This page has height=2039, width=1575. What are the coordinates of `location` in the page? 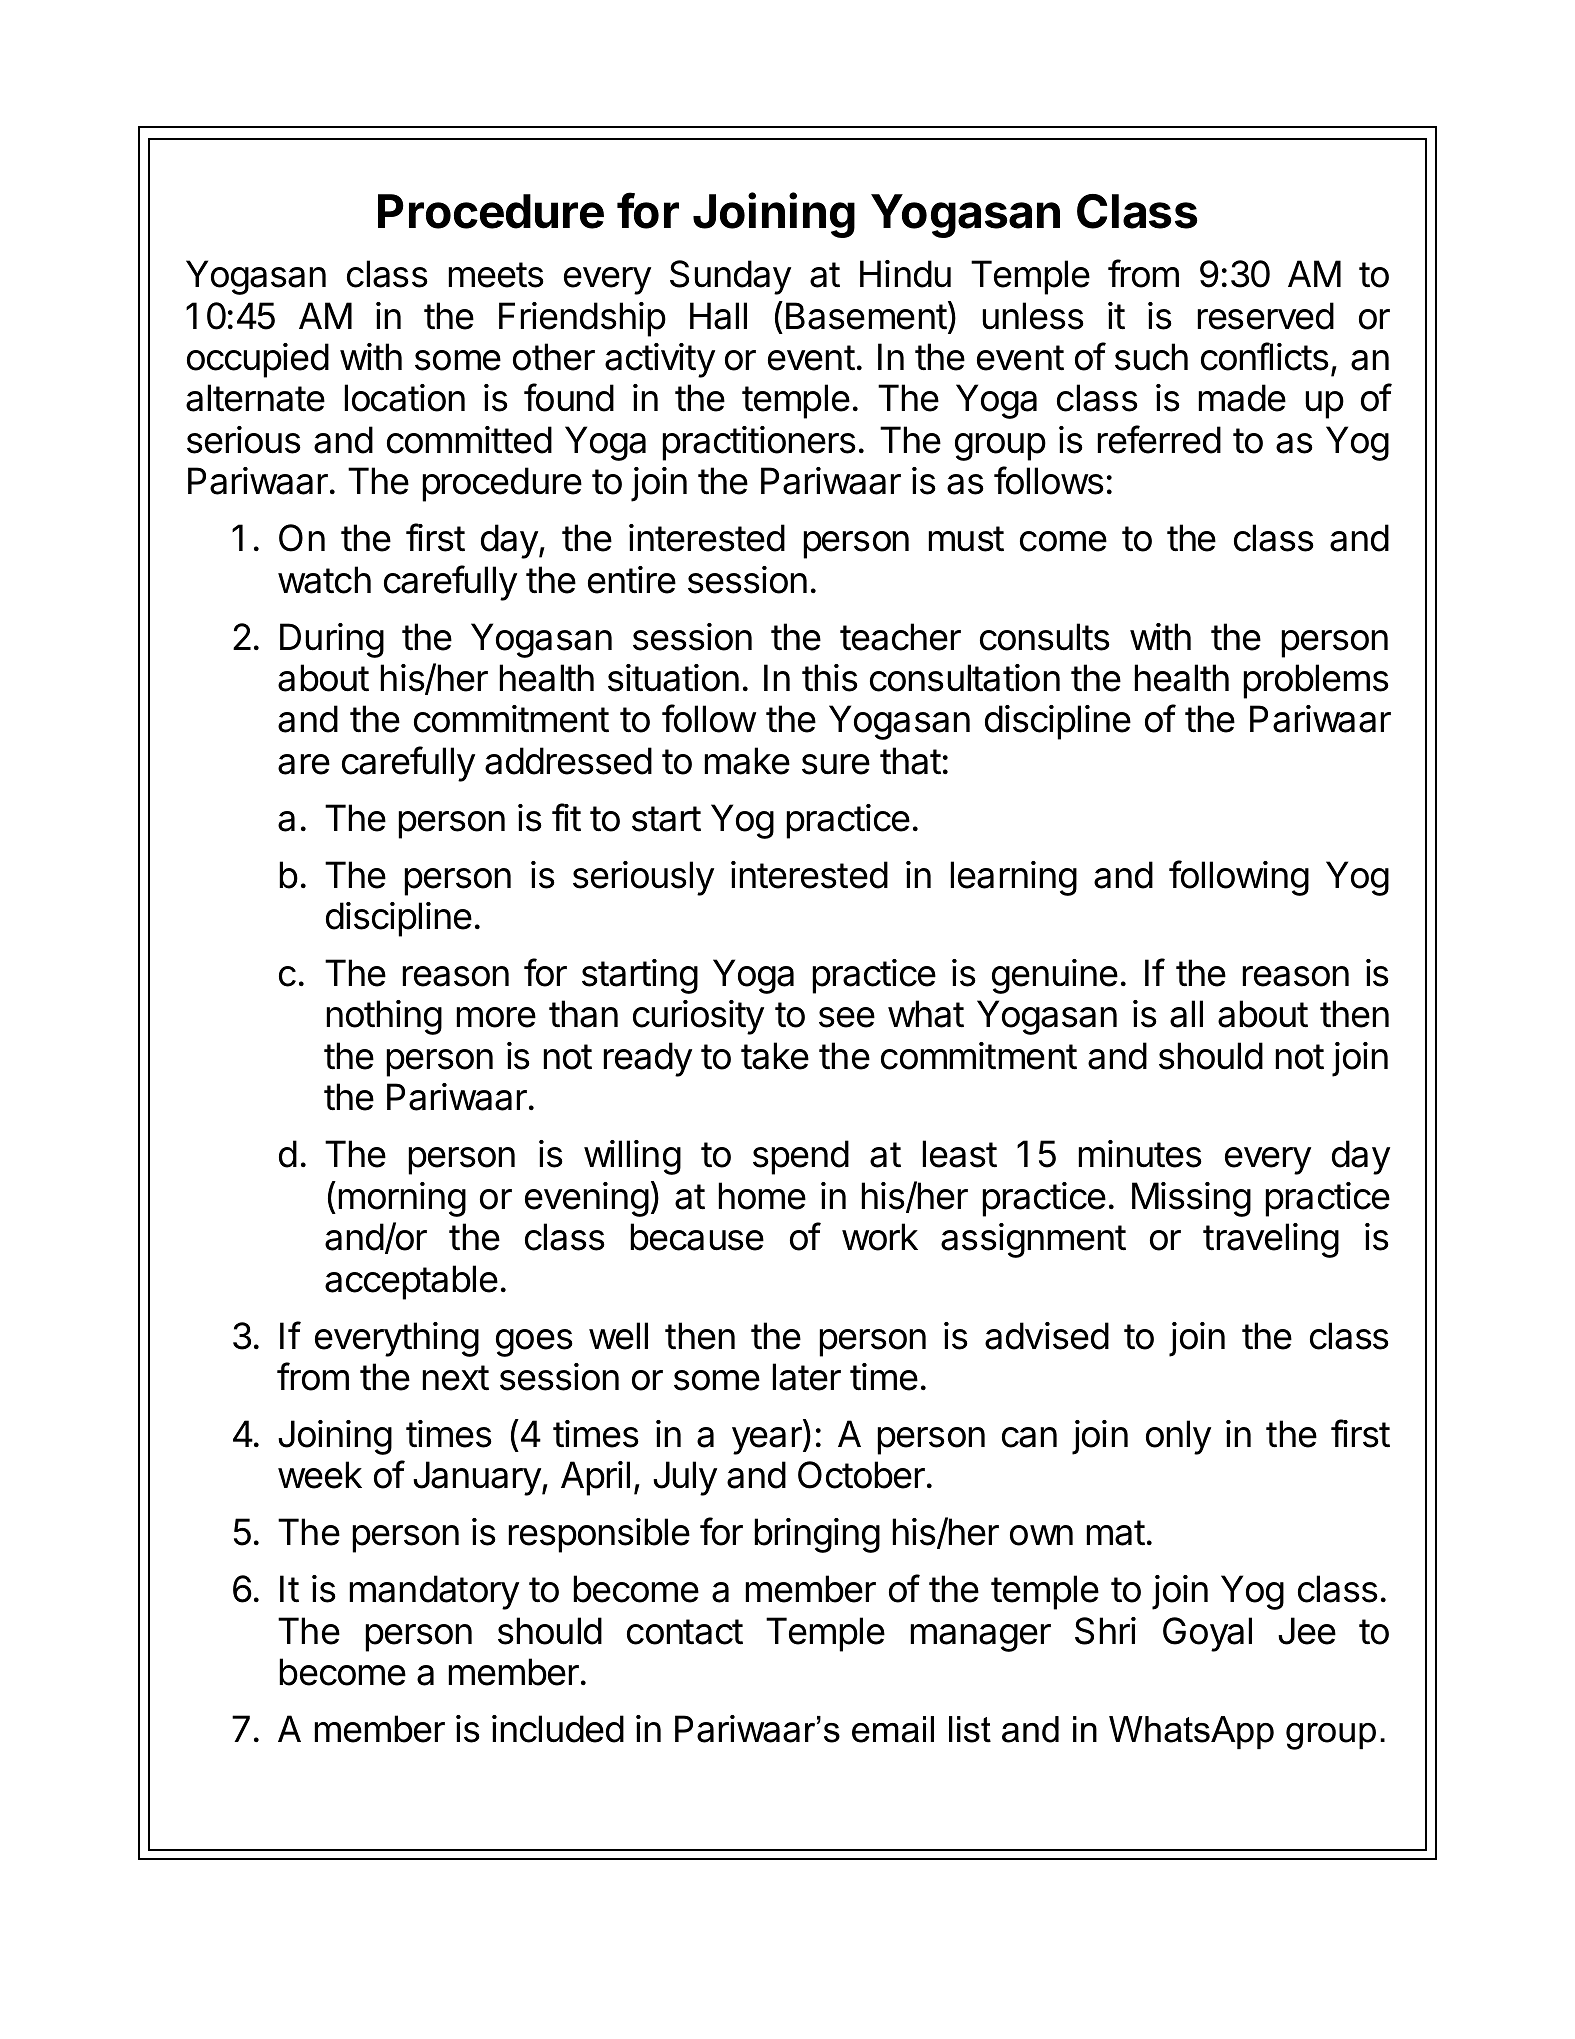 It's located at (404, 398).
